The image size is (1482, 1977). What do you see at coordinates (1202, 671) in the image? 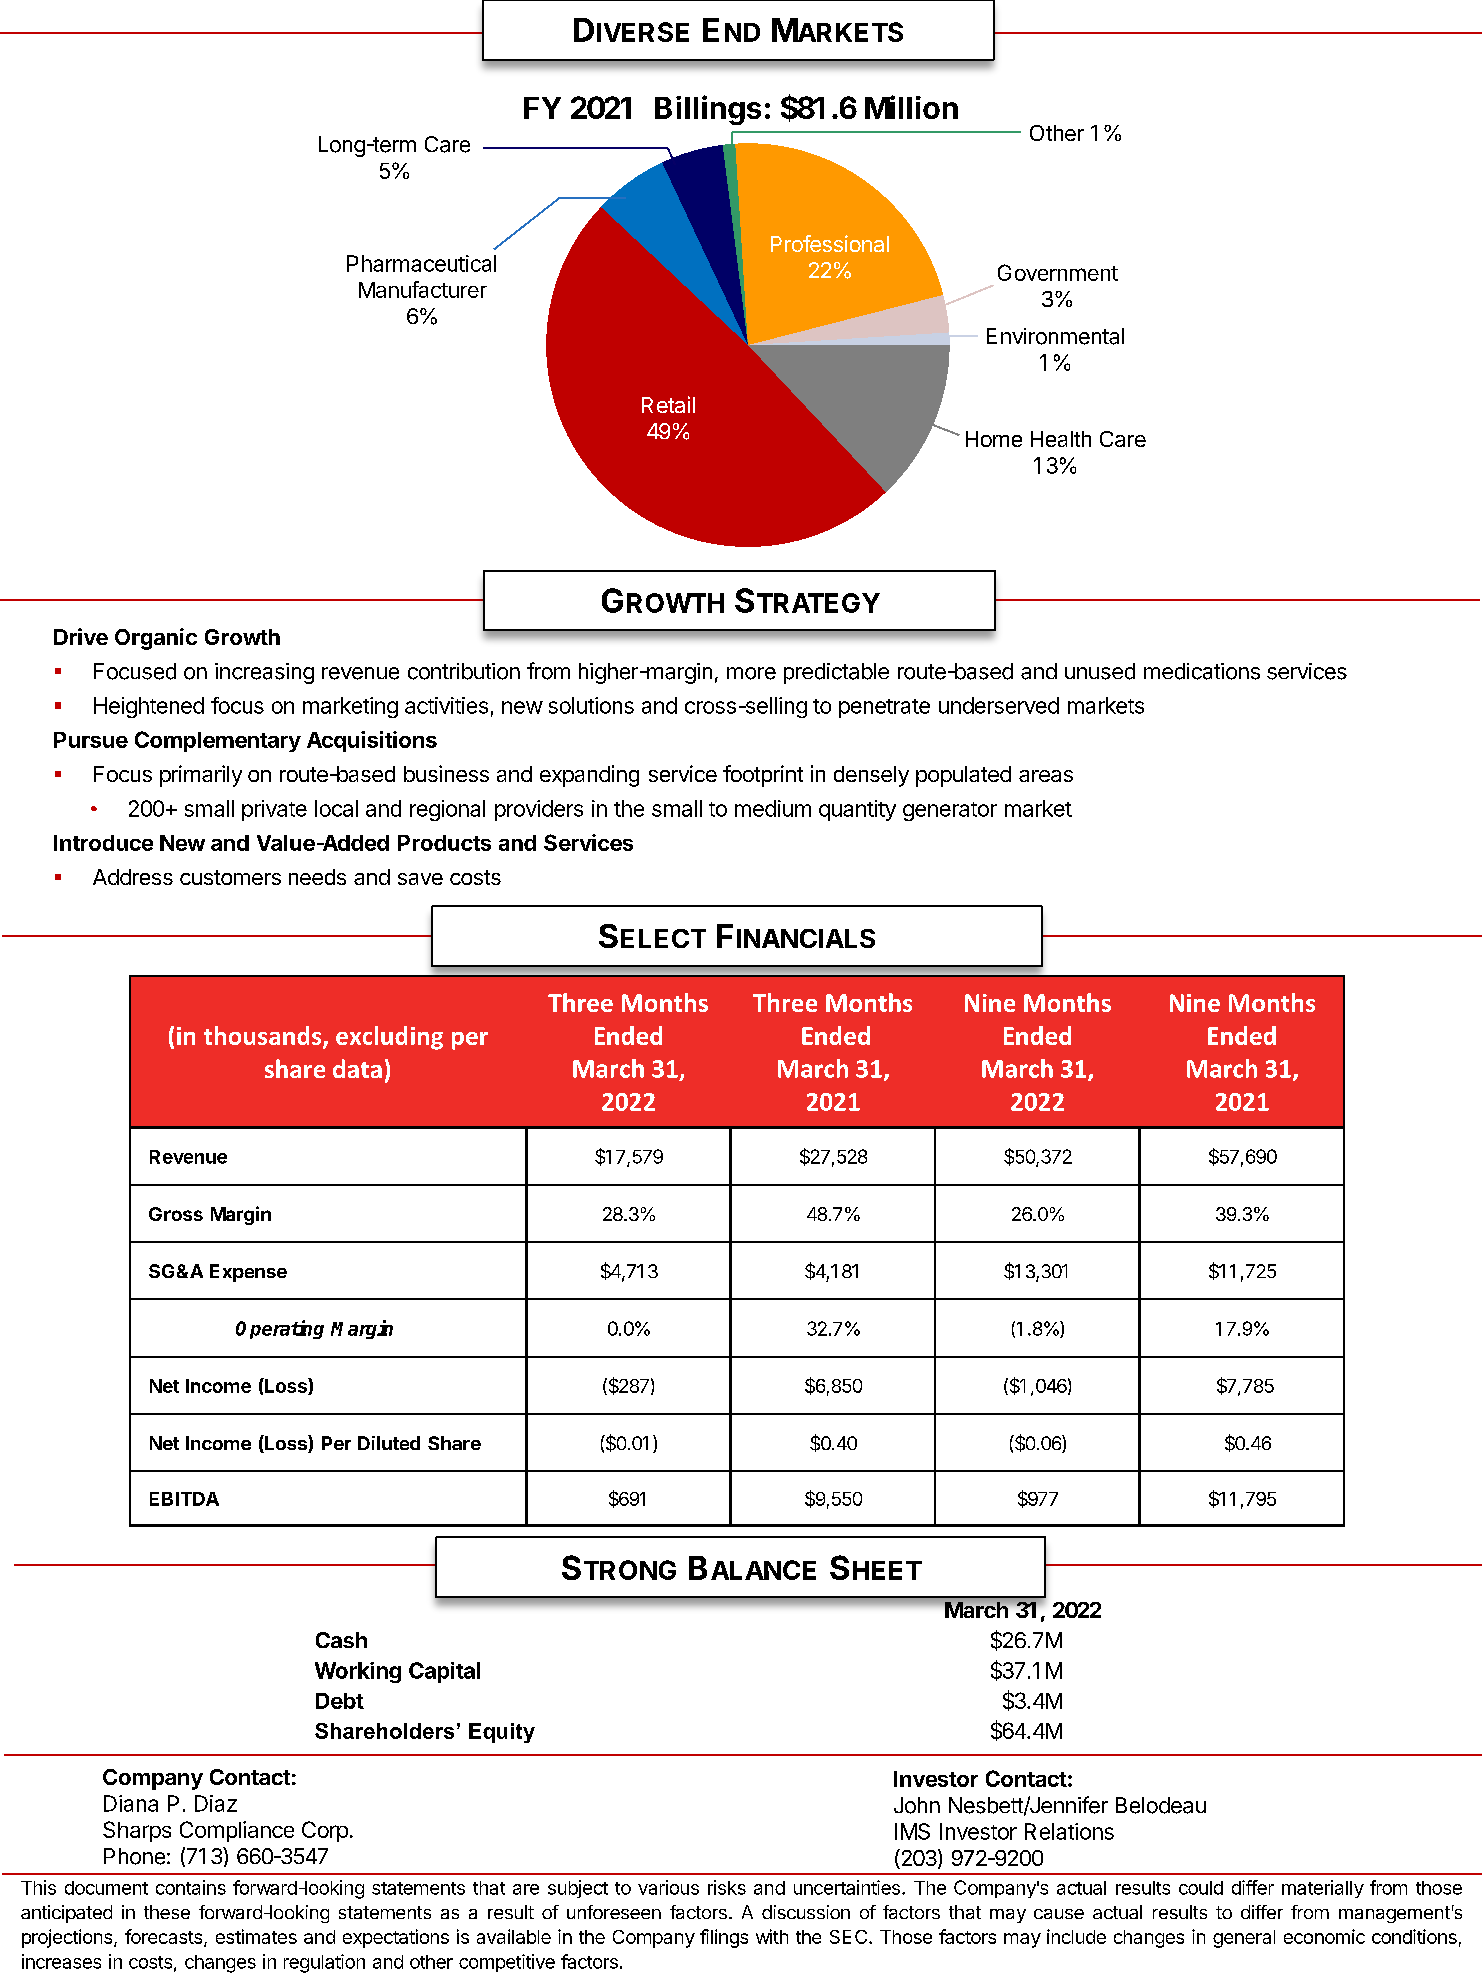
I see `medications` at bounding box center [1202, 671].
